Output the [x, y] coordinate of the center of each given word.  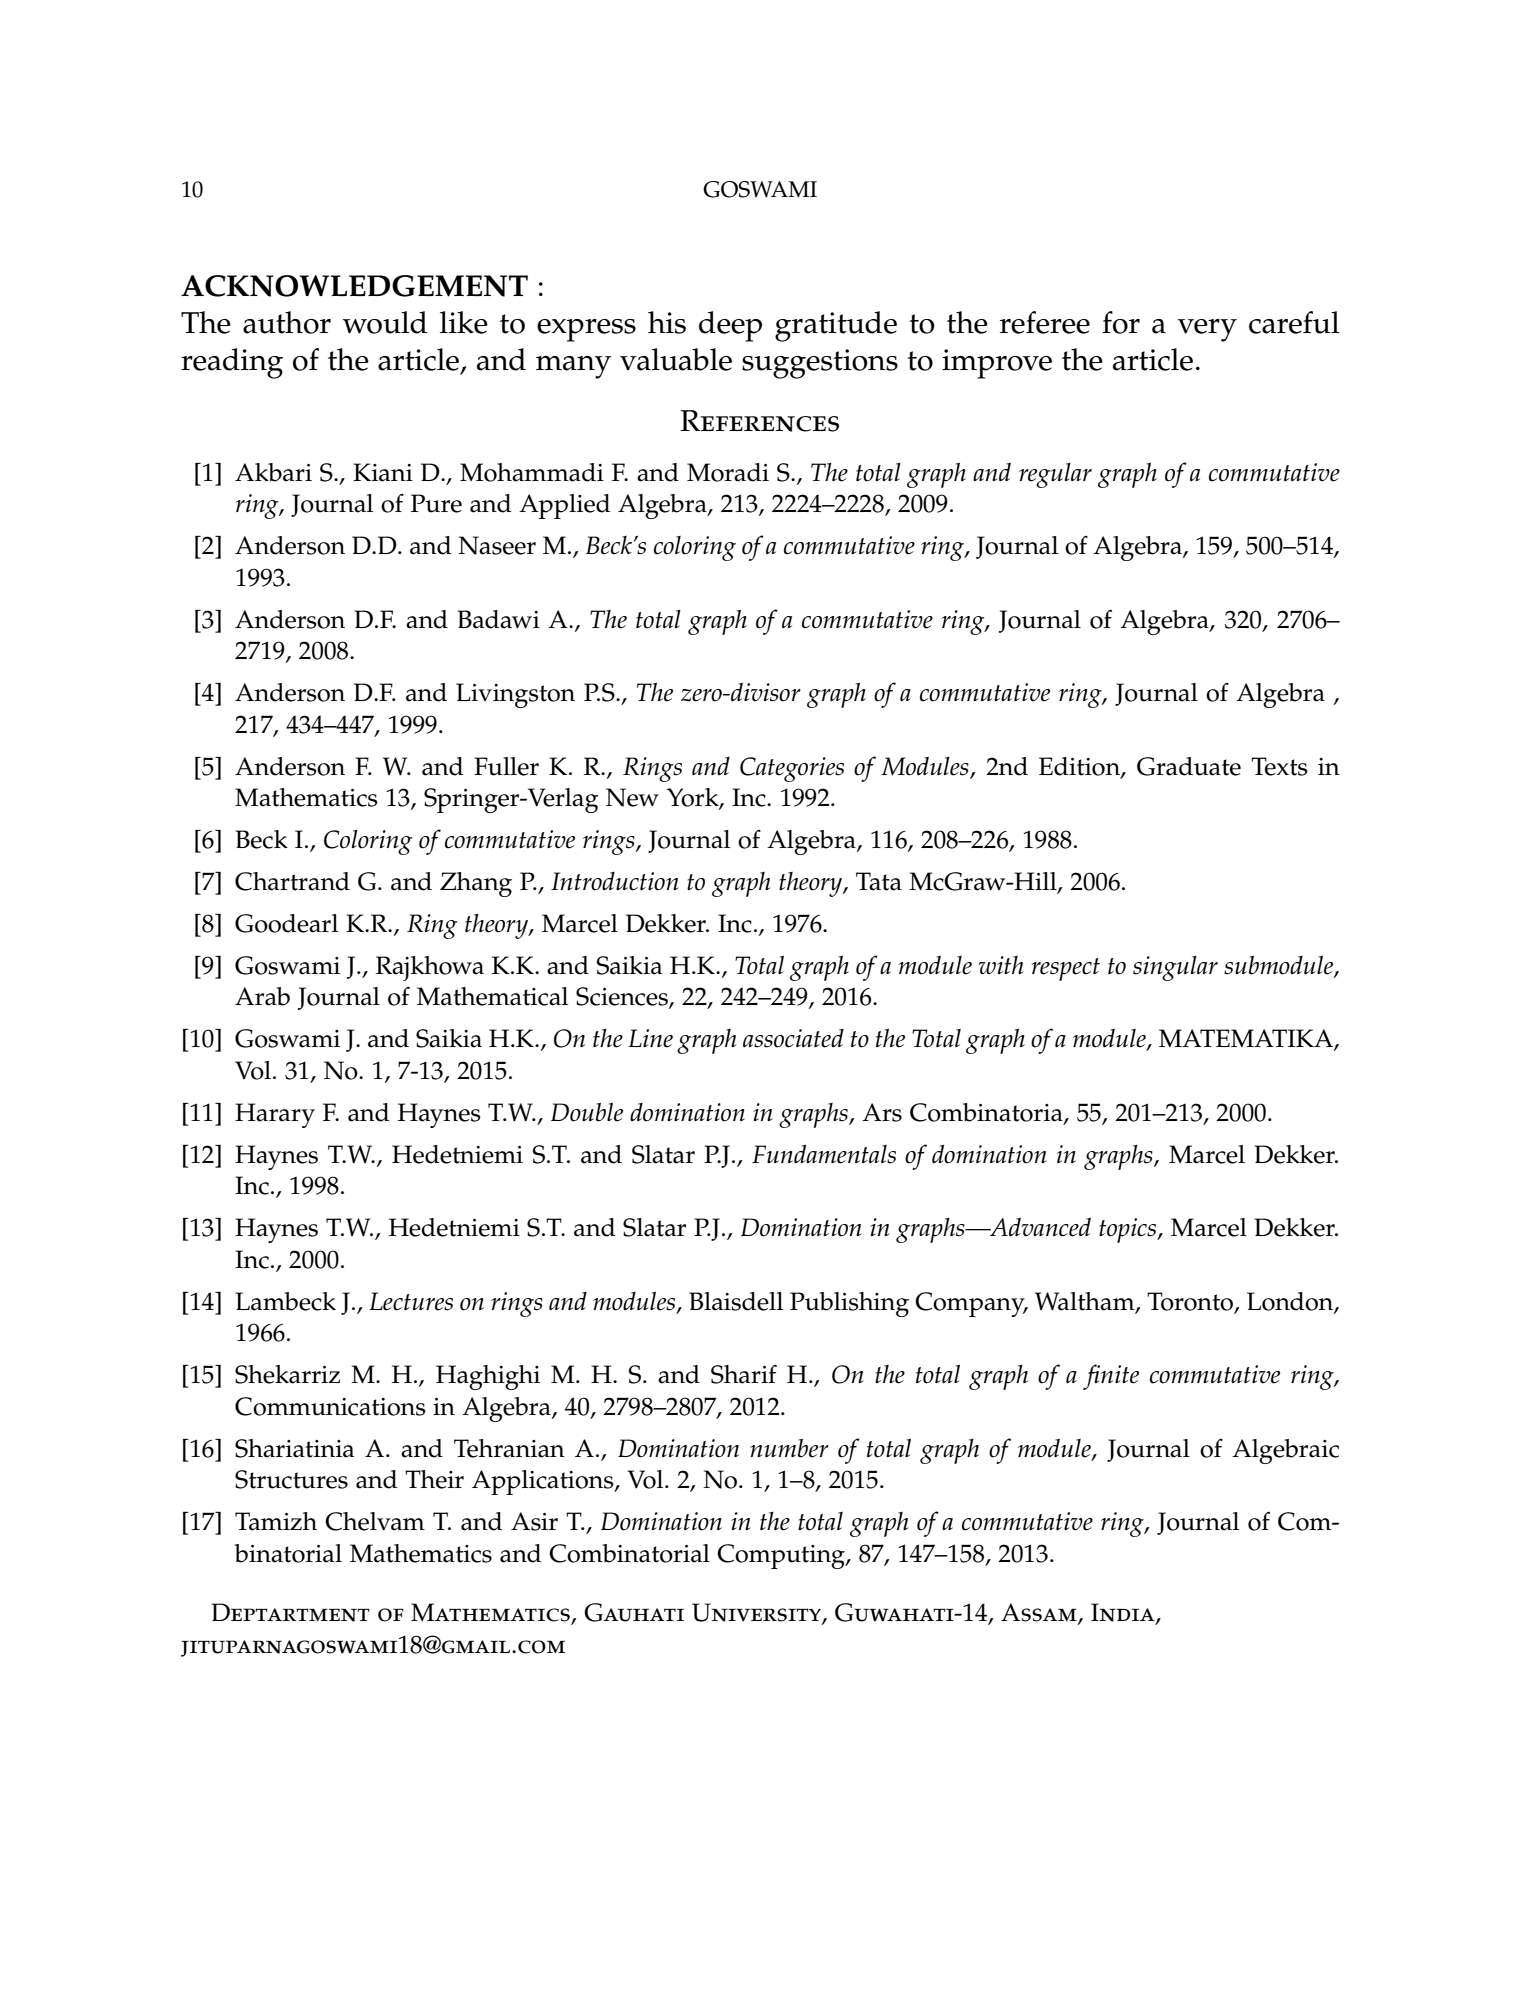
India [1124, 1613]
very [1207, 330]
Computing [782, 1556]
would [384, 322]
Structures [291, 1479]
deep [730, 326]
